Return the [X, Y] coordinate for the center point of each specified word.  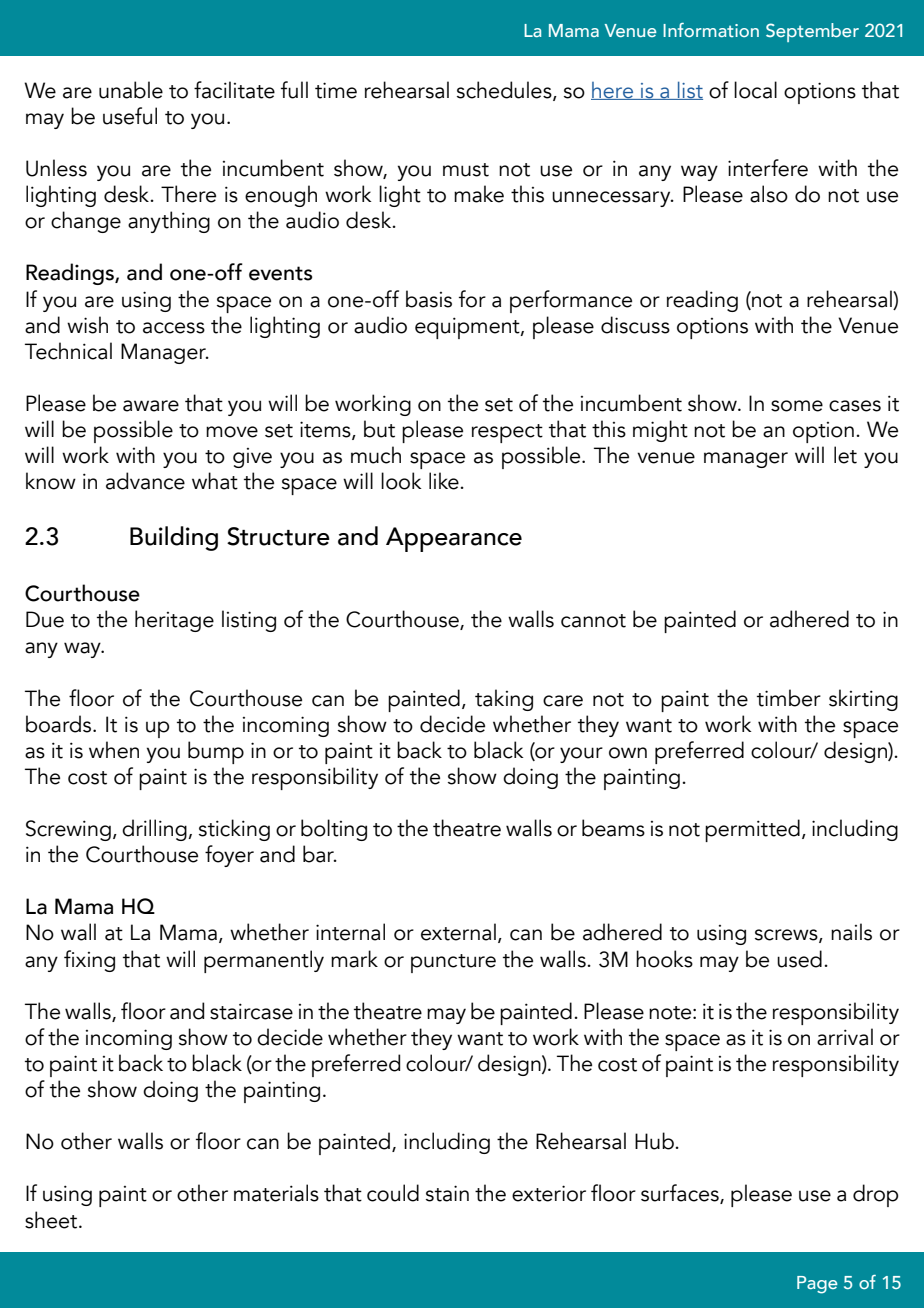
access [174, 328]
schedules [505, 90]
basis [429, 299]
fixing [89, 961]
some [797, 406]
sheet [52, 1220]
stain [447, 1193]
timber [789, 698]
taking [504, 700]
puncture [453, 963]
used [799, 959]
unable [131, 90]
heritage [174, 621]
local [755, 90]
